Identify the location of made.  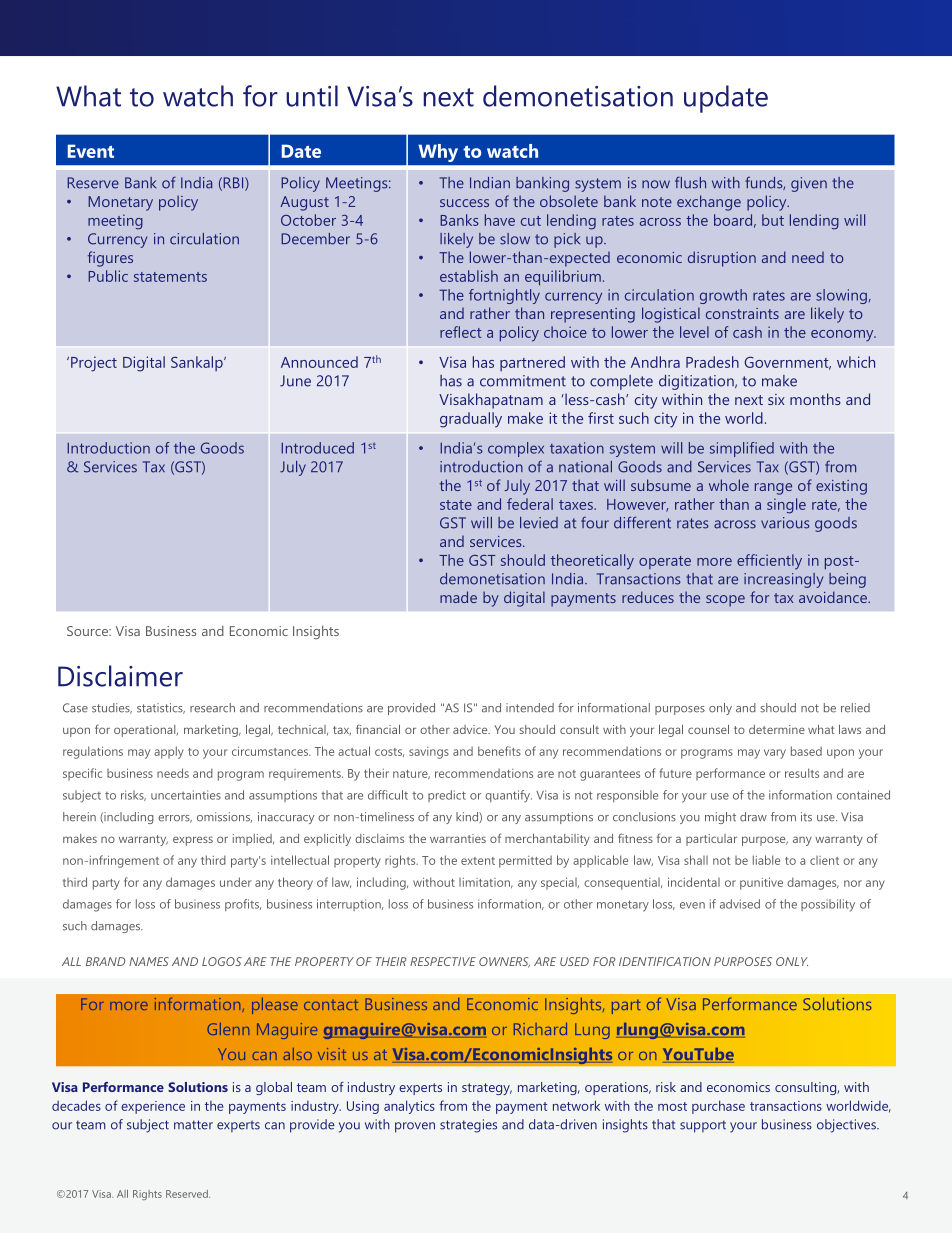
(458, 597).
